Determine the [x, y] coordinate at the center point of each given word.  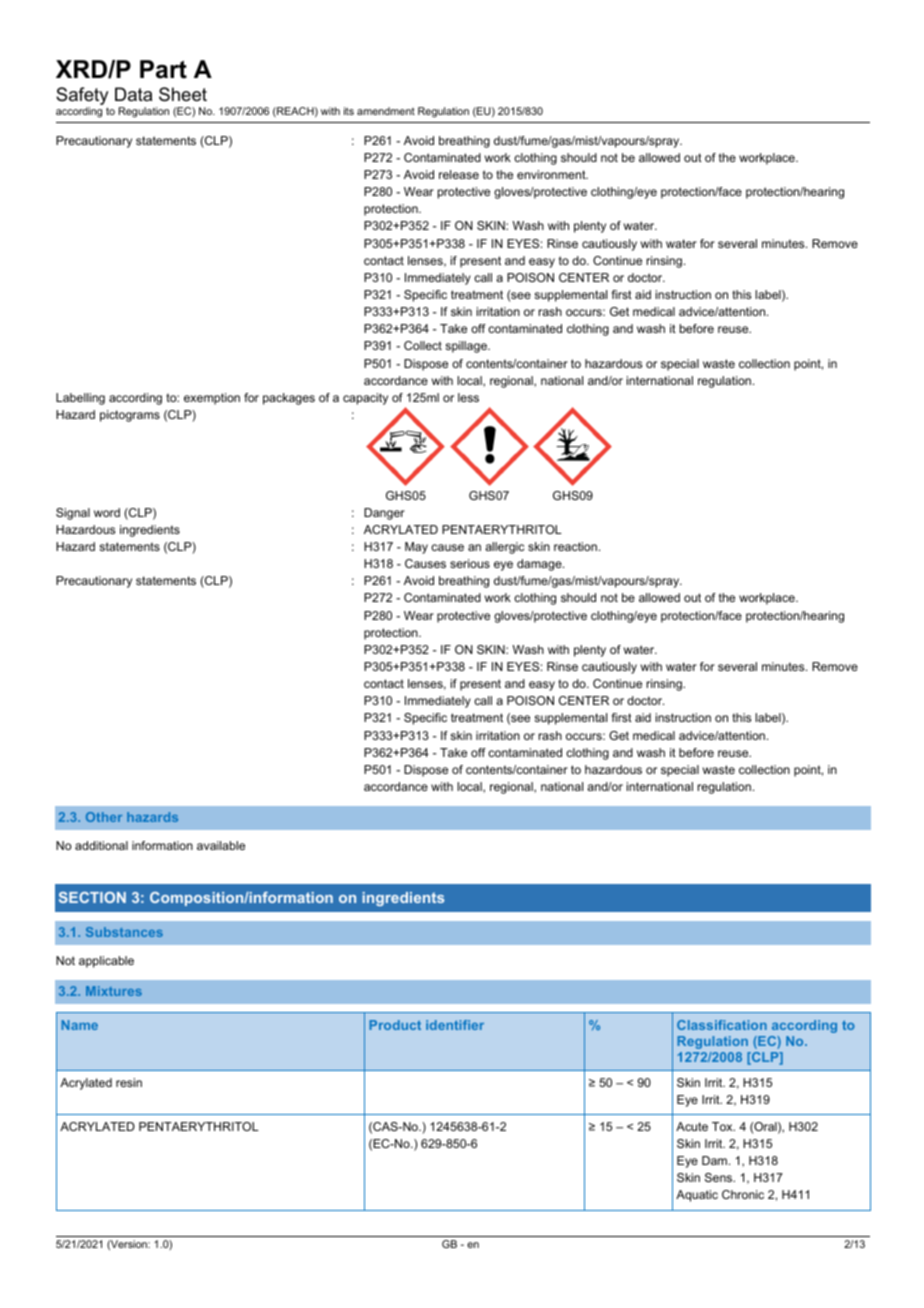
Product [395, 1025]
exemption [212, 399]
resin [129, 1082]
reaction [575, 546]
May [416, 548]
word [107, 512]
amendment [386, 111]
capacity [365, 399]
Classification [722, 1025]
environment [552, 174]
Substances [124, 932]
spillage [467, 347]
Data [133, 94]
